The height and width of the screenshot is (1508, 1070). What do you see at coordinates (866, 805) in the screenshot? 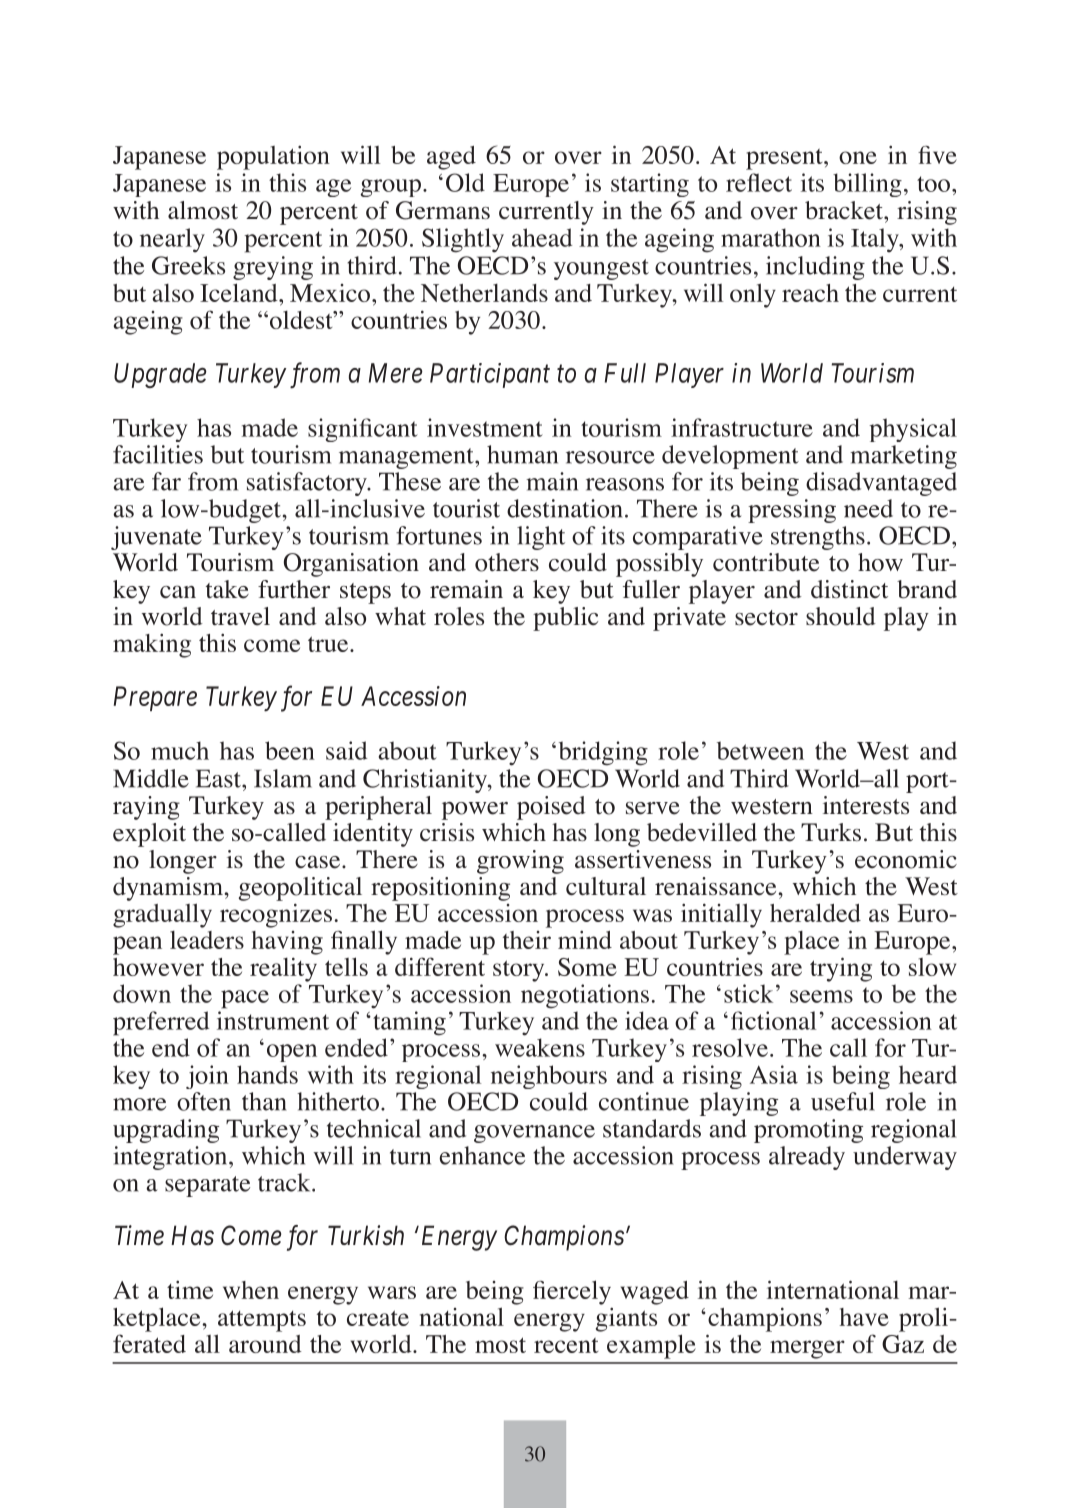
I see `interests` at bounding box center [866, 805].
